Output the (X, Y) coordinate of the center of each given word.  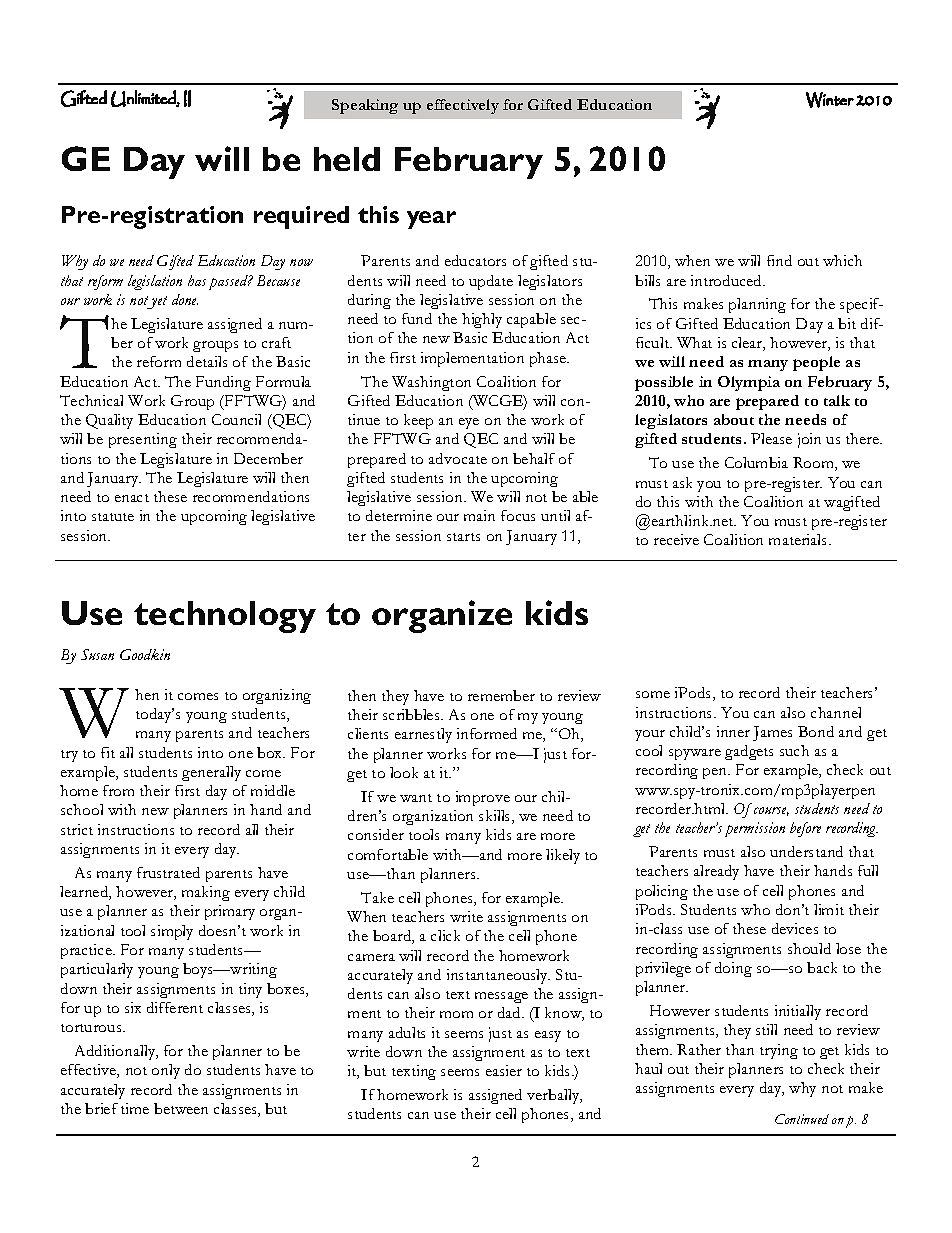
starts (463, 537)
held (347, 159)
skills (496, 817)
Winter (830, 100)
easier (504, 1070)
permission (755, 829)
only (166, 1071)
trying (779, 1051)
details (207, 361)
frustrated (168, 872)
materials (799, 539)
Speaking (365, 106)
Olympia (749, 383)
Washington (431, 383)
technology (225, 617)
